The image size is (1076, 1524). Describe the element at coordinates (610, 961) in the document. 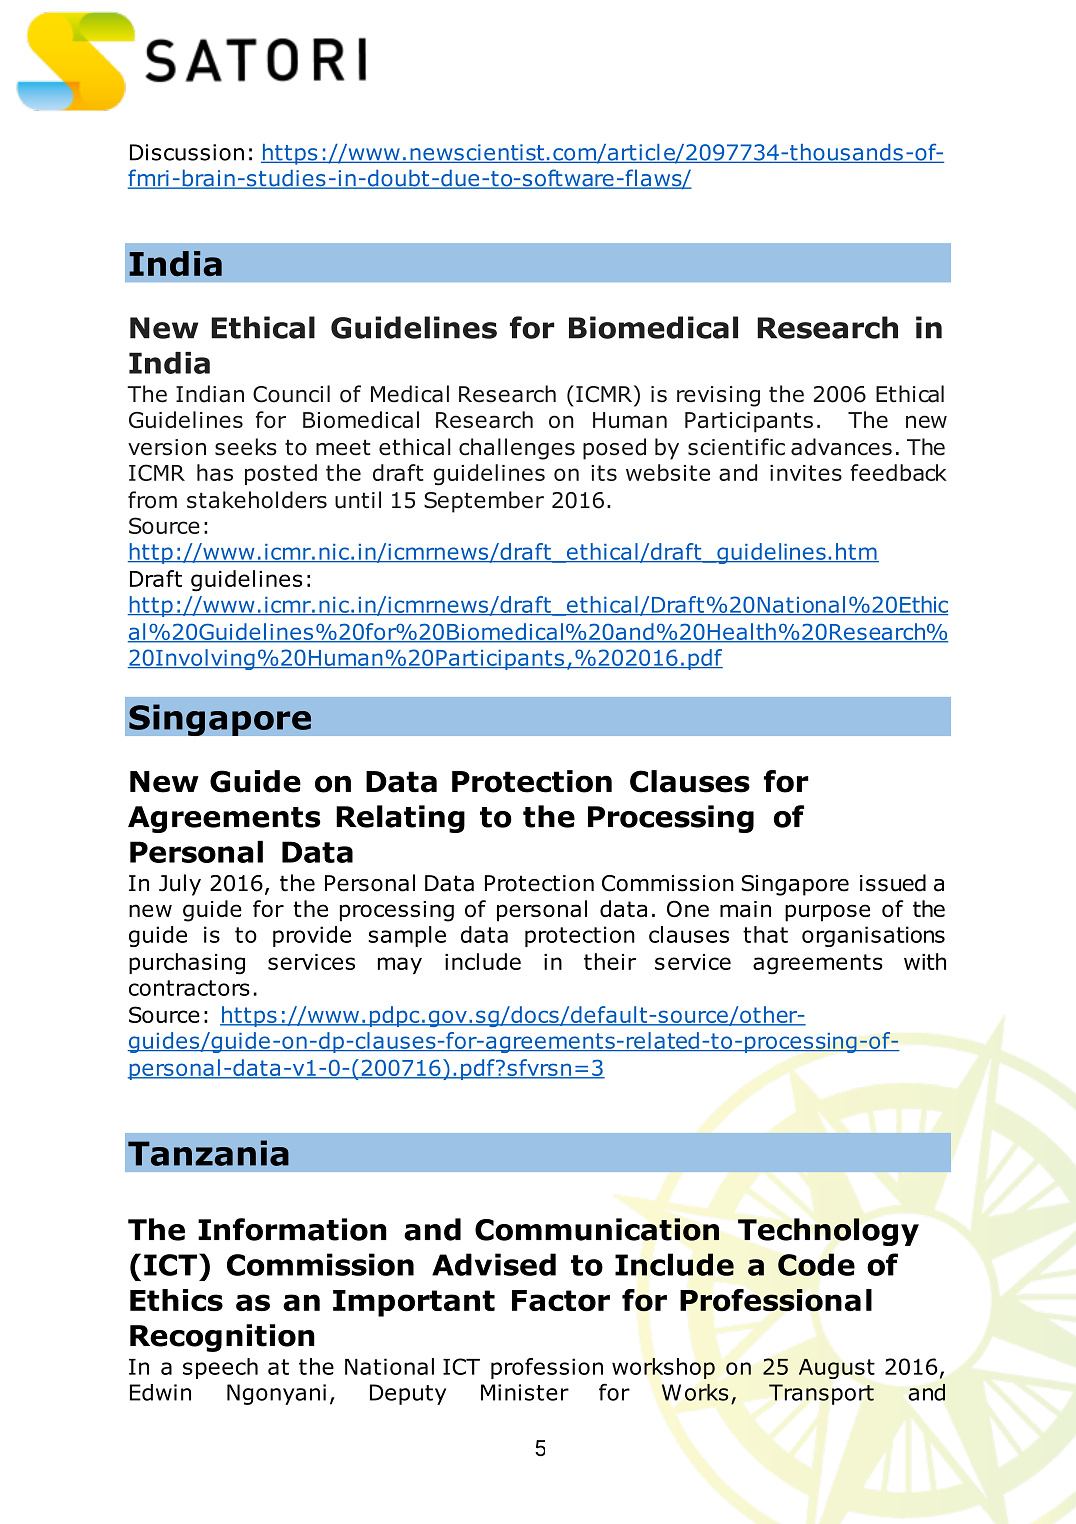

I see `their` at that location.
